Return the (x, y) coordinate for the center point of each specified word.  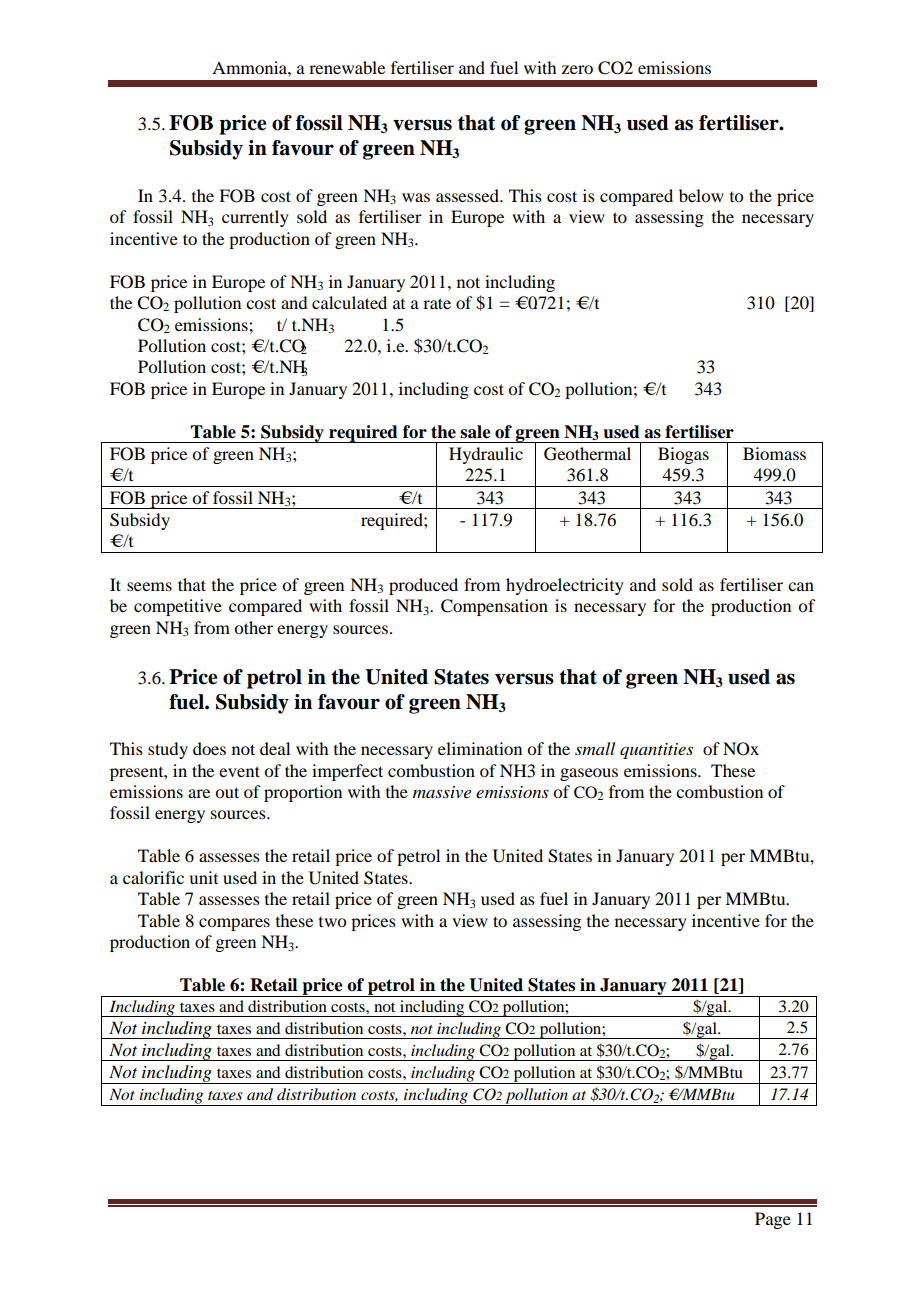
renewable (347, 67)
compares (234, 924)
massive (442, 792)
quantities (656, 751)
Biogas (683, 455)
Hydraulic (486, 455)
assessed (468, 195)
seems (149, 586)
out (227, 792)
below (701, 195)
